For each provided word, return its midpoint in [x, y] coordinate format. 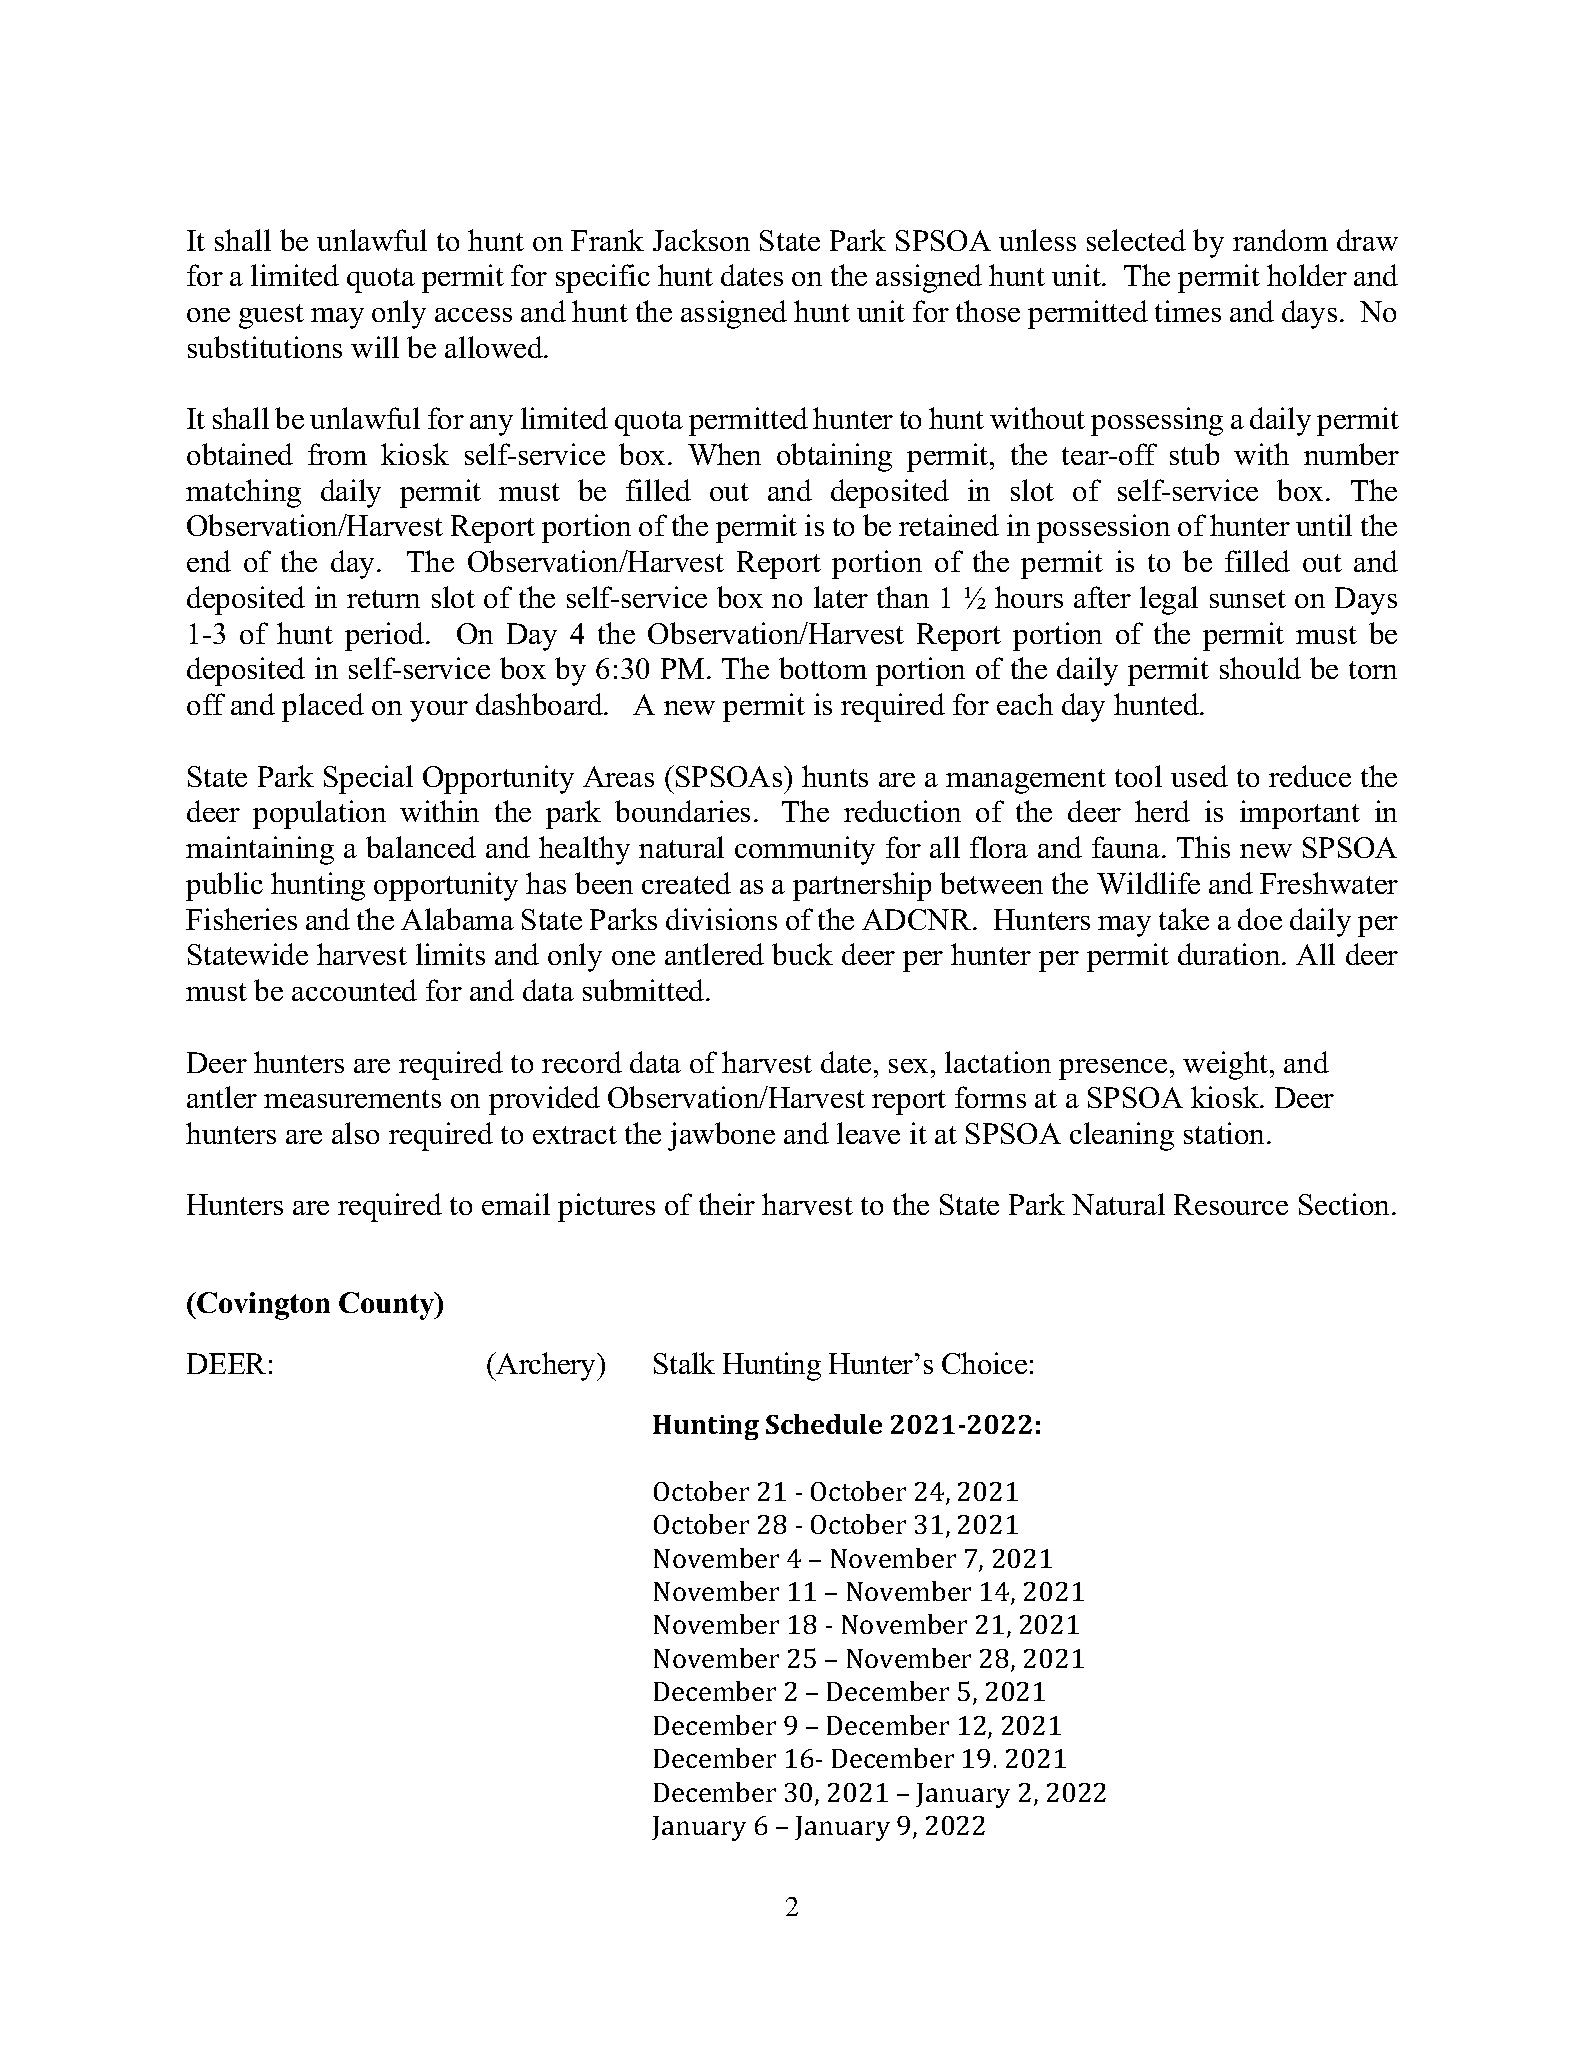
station [1226, 1133]
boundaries [682, 811]
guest [271, 316]
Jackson [701, 240]
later [841, 597]
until [1324, 525]
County [388, 1306]
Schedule [824, 1424]
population [319, 814]
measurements [352, 1099]
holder [1307, 275]
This [1203, 847]
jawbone [721, 1136]
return [383, 599]
